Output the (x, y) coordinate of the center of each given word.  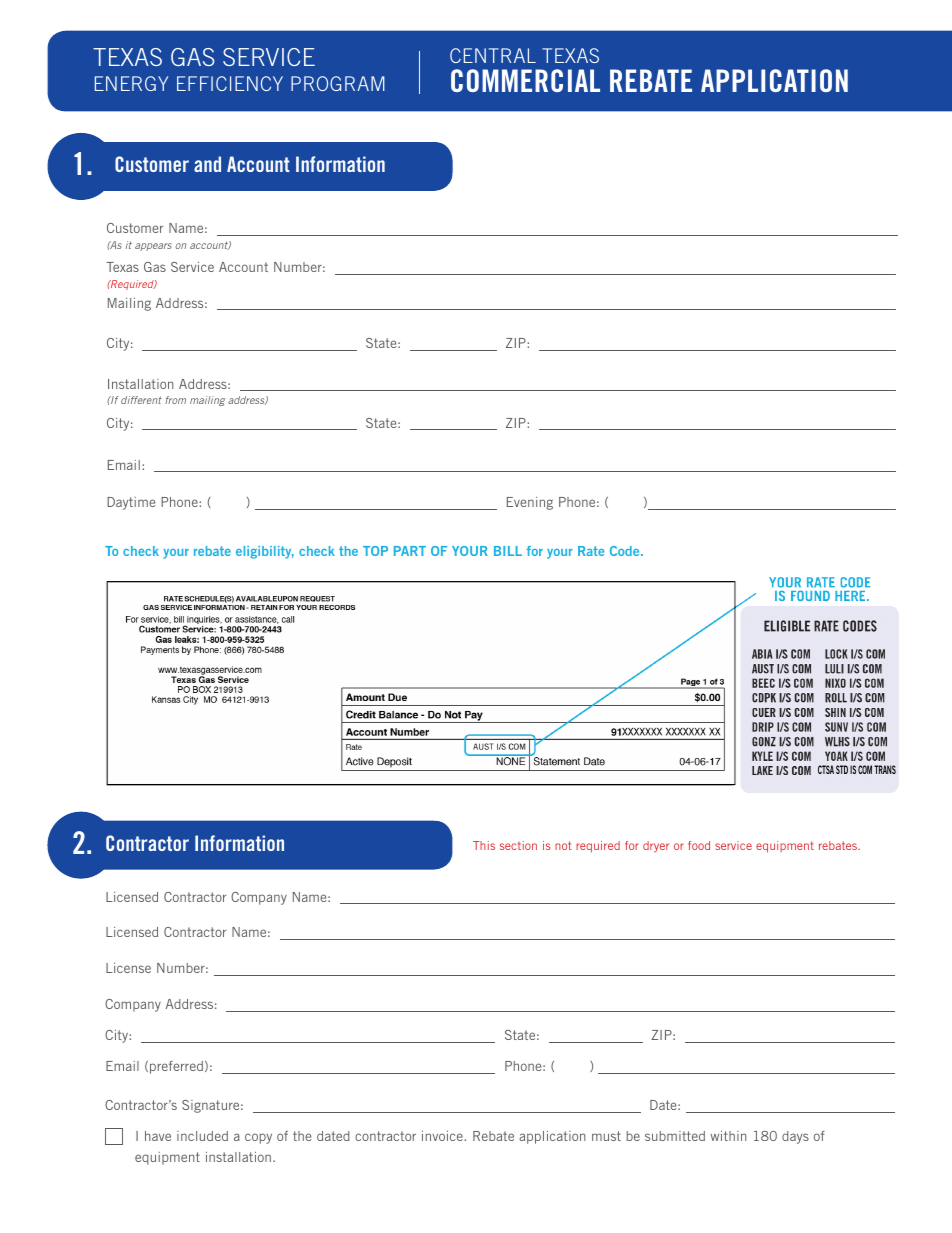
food (699, 845)
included (202, 1136)
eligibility (265, 552)
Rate (591, 551)
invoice (443, 1136)
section (518, 845)
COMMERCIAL (525, 80)
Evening (530, 503)
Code (626, 551)
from (175, 400)
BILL (508, 551)
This (484, 845)
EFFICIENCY (230, 83)
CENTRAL (493, 55)
